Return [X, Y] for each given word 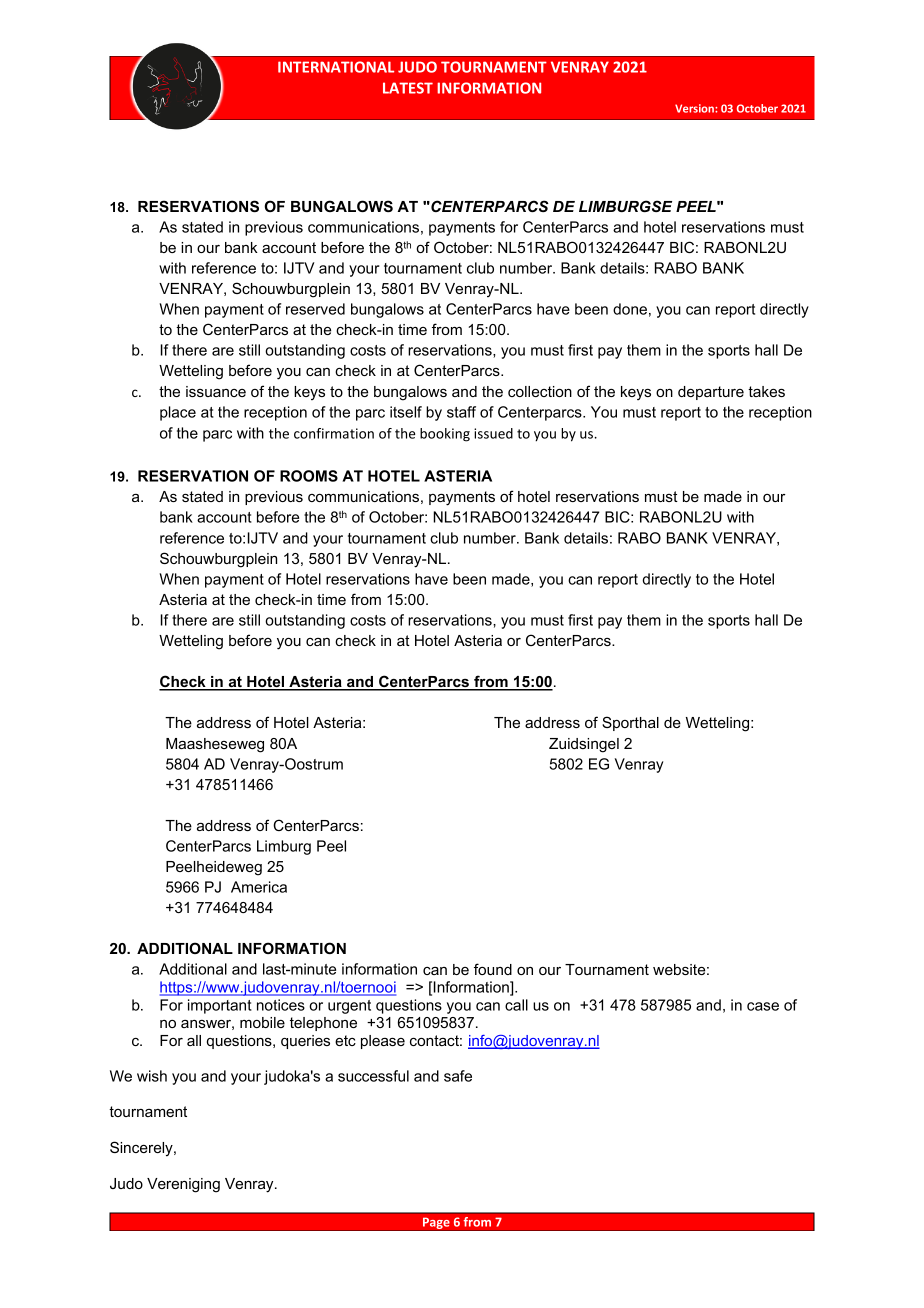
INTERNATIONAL [336, 67]
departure [711, 393]
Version [695, 108]
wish [152, 1076]
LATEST [408, 88]
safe [458, 1076]
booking [445, 435]
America [259, 887]
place [178, 413]
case [763, 1006]
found [493, 969]
